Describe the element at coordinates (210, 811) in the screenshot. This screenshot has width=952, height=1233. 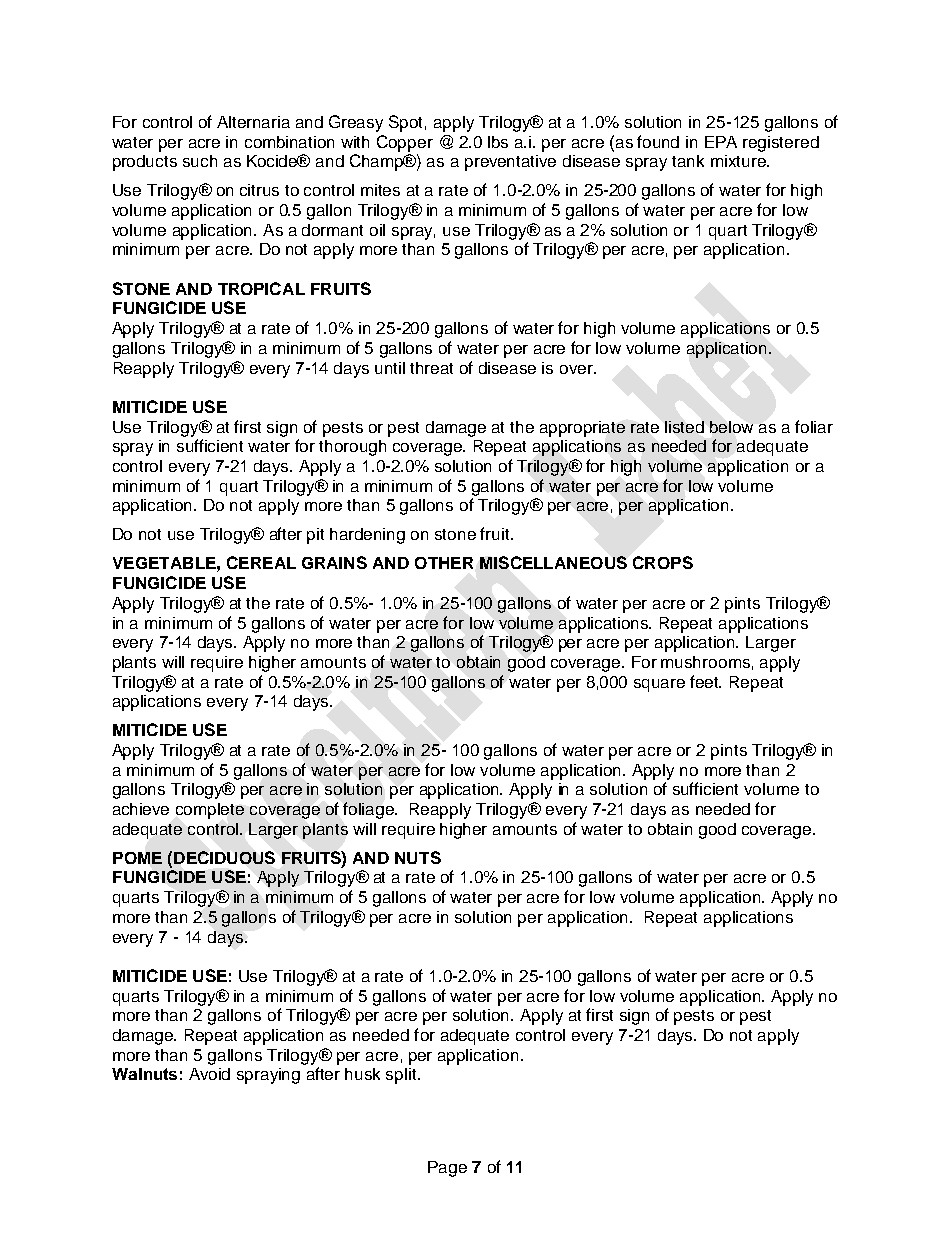
I see `complete` at that location.
